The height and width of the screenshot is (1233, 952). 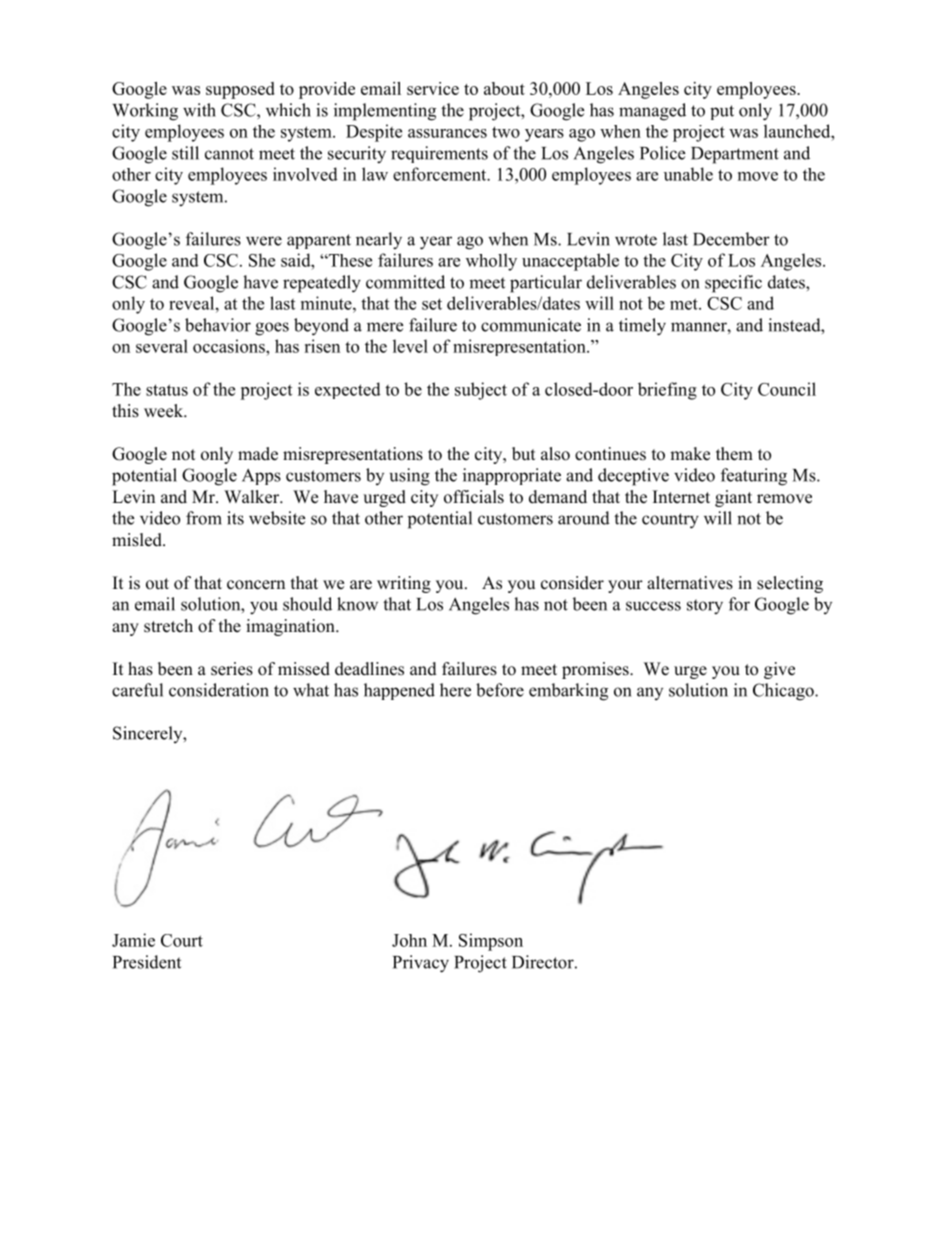 What do you see at coordinates (199, 110) in the screenshot?
I see `with` at bounding box center [199, 110].
